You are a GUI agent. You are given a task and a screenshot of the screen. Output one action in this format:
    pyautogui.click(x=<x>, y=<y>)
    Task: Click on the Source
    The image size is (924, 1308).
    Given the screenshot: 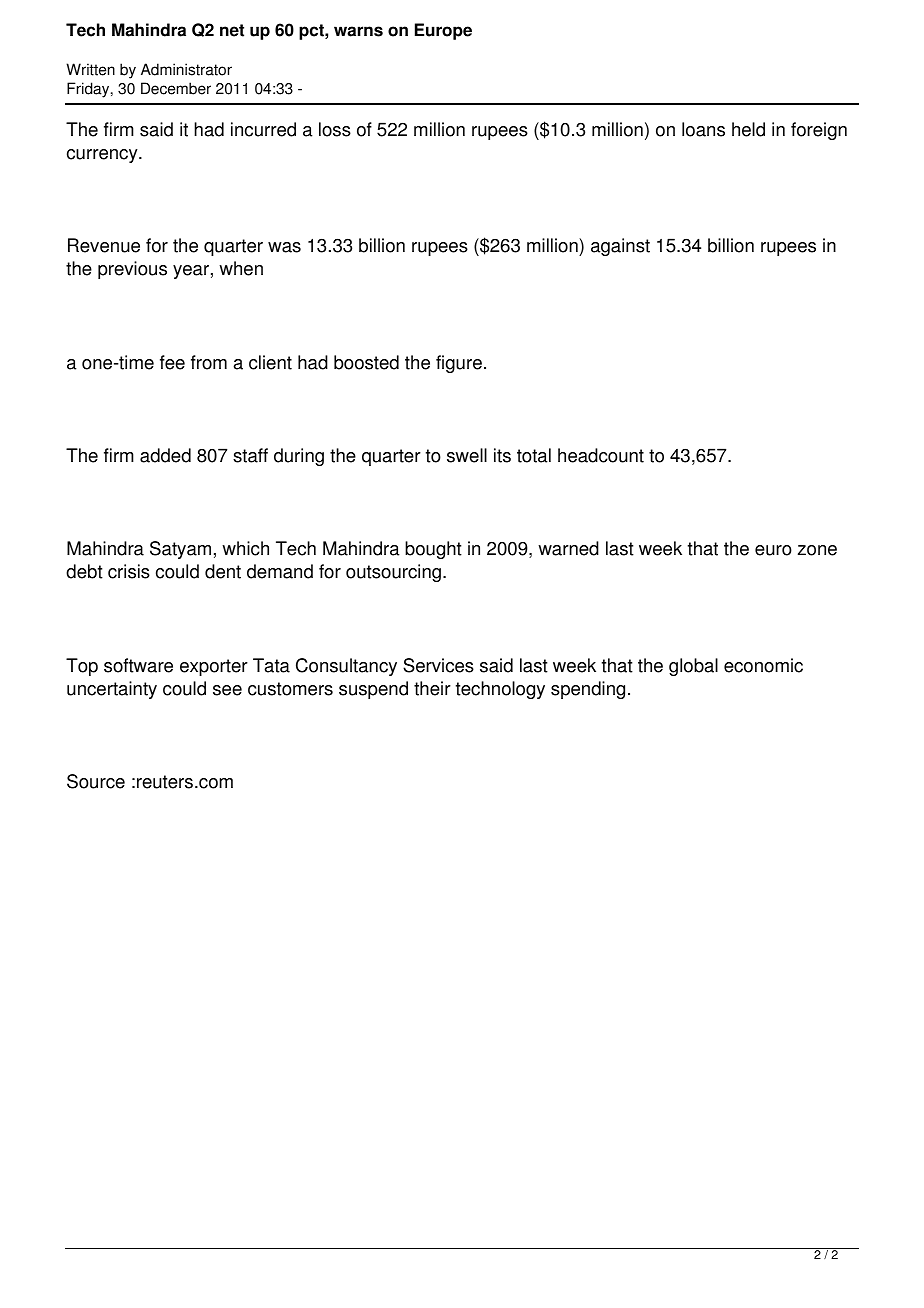 What is the action you would take?
    pyautogui.click(x=96, y=781)
